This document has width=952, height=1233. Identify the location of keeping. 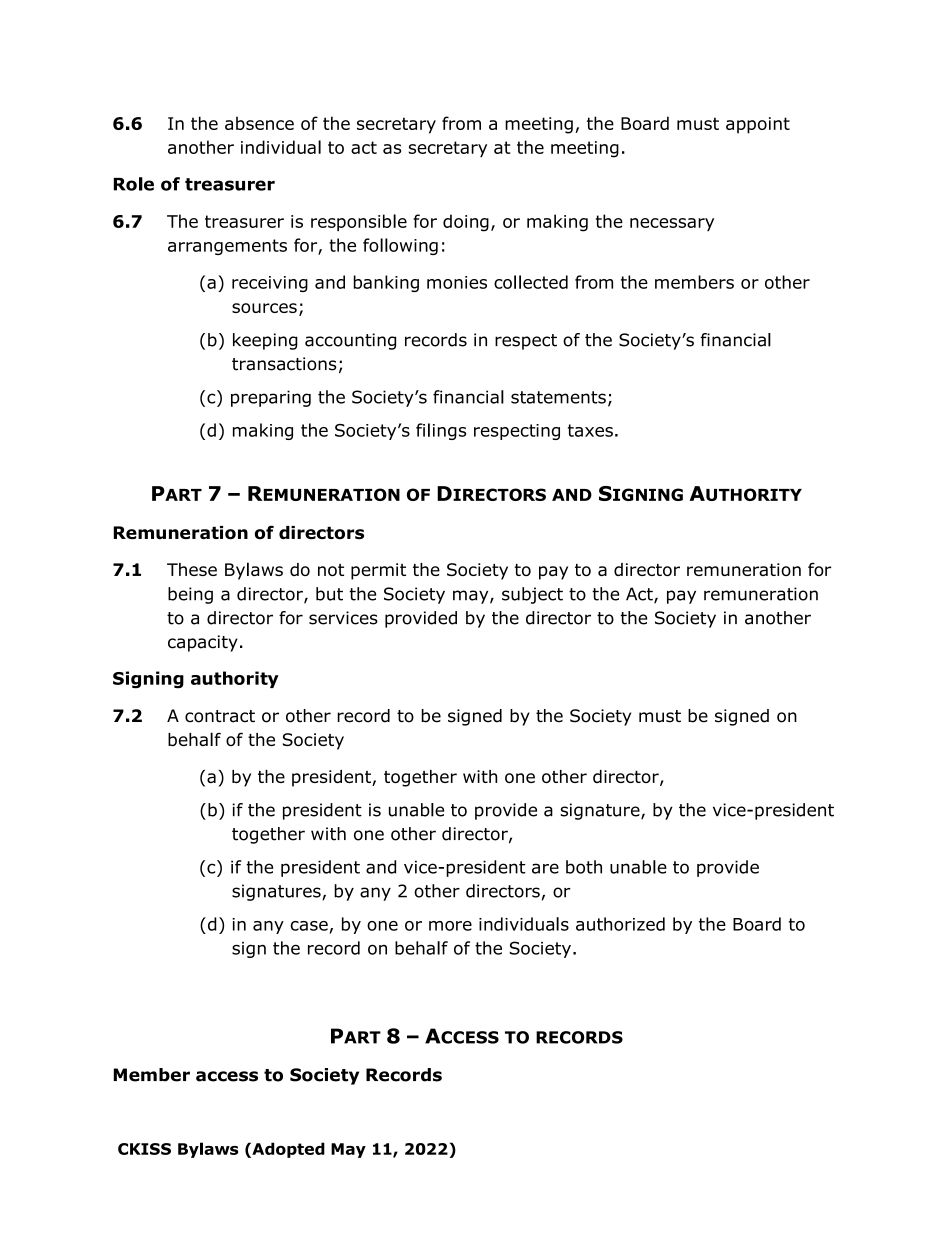
(265, 341).
